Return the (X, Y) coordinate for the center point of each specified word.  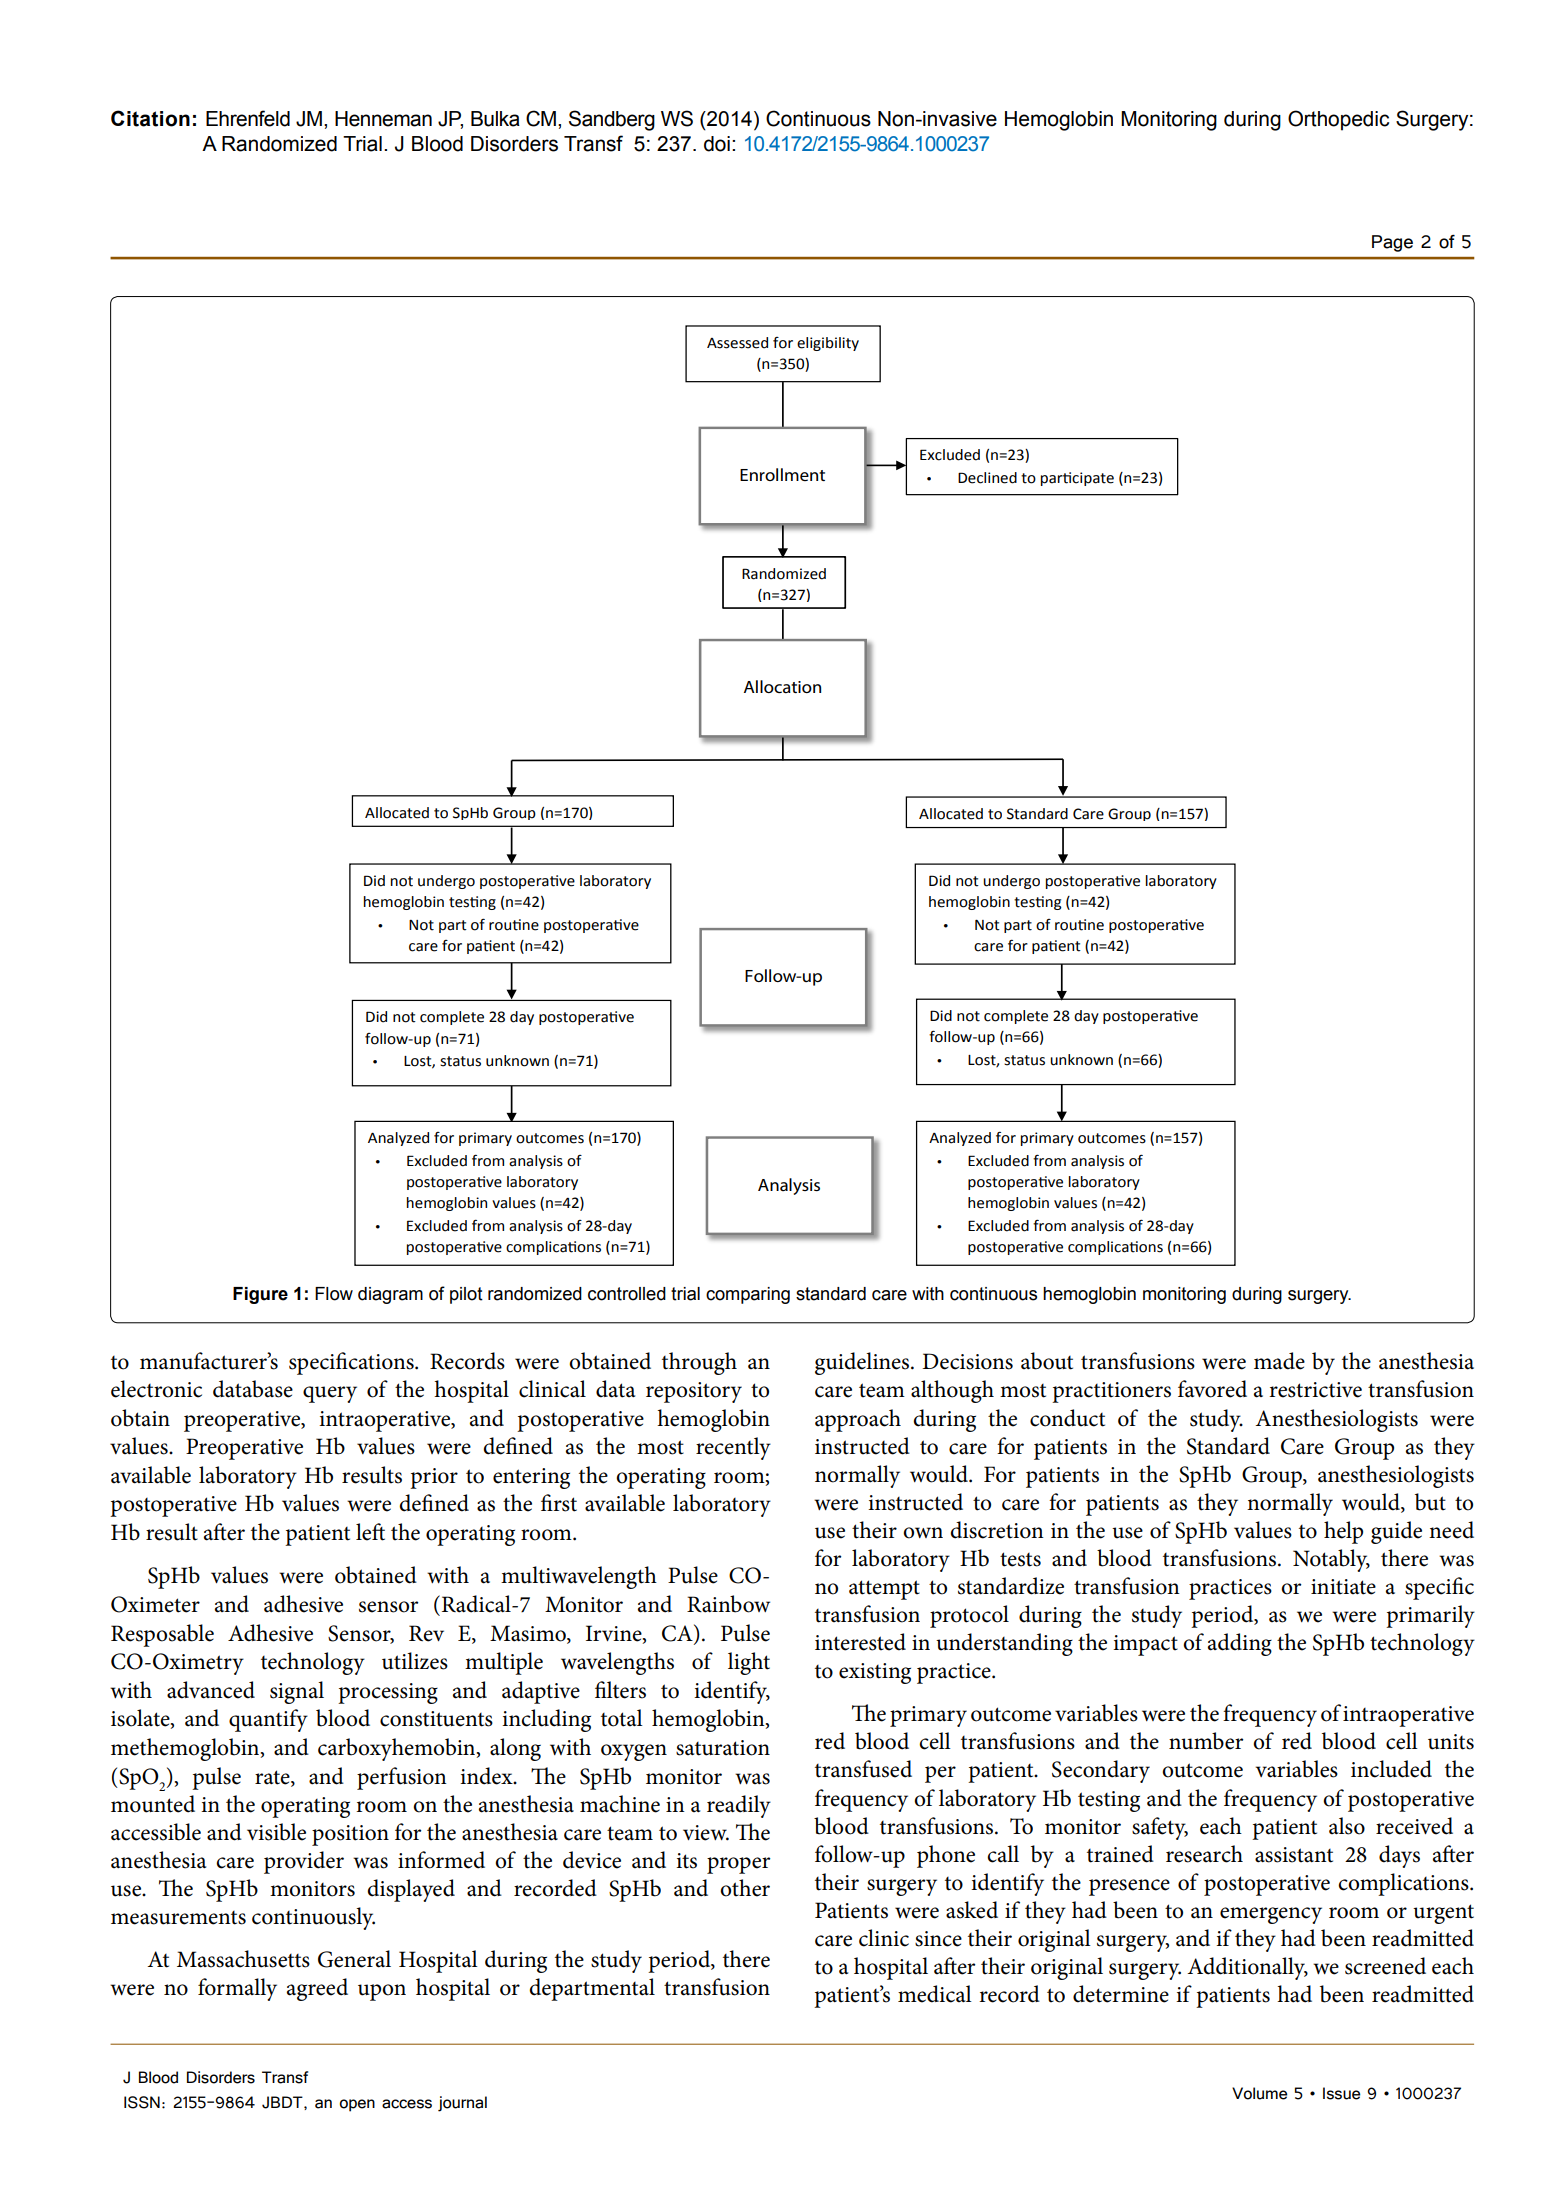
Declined (987, 478)
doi (717, 144)
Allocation (782, 687)
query (330, 1394)
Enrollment (782, 474)
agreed (317, 1989)
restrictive (1315, 1390)
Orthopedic (1338, 120)
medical (935, 1994)
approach (858, 1420)
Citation (150, 118)
